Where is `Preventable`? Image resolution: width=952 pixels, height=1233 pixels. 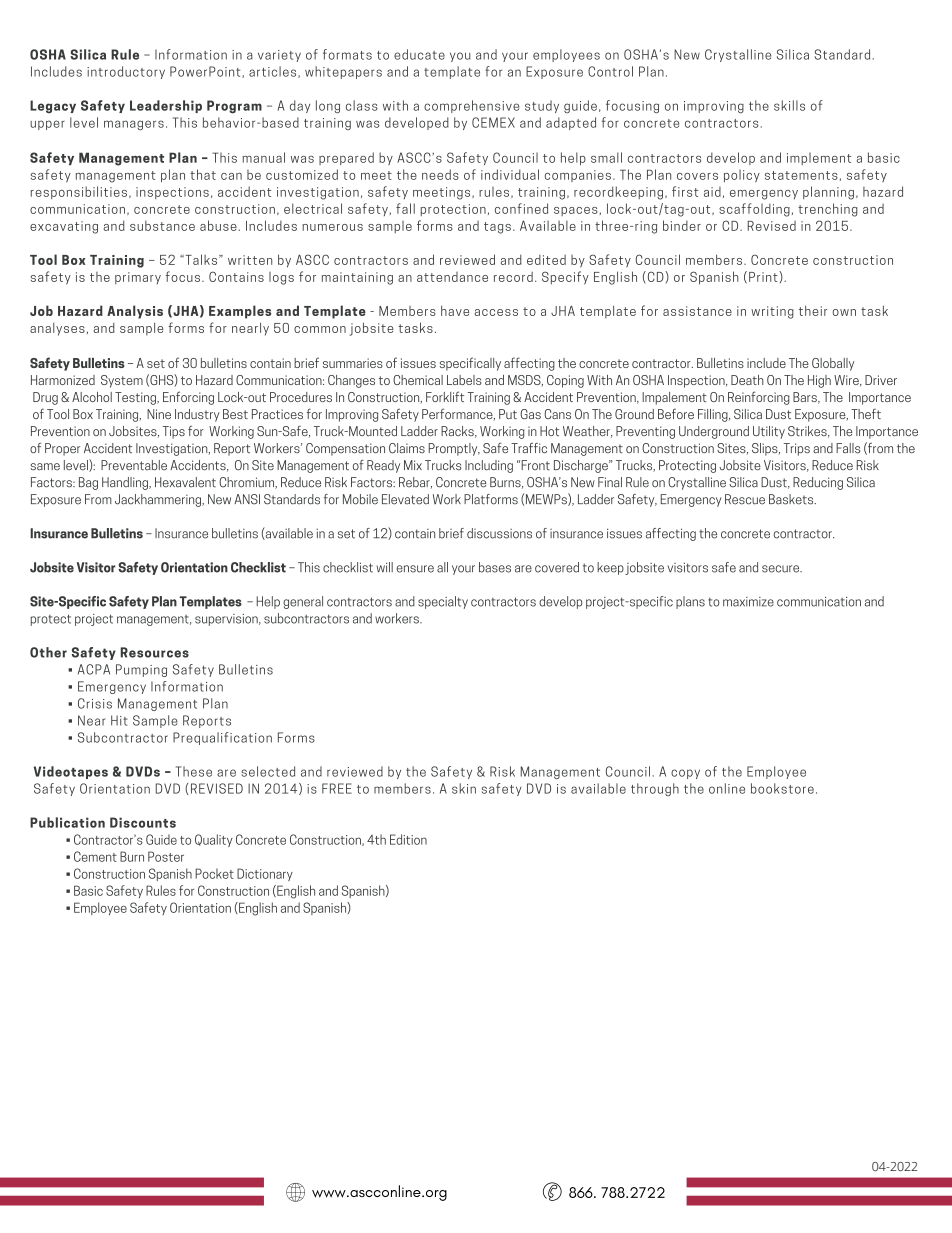 Preventable is located at coordinates (134, 465).
